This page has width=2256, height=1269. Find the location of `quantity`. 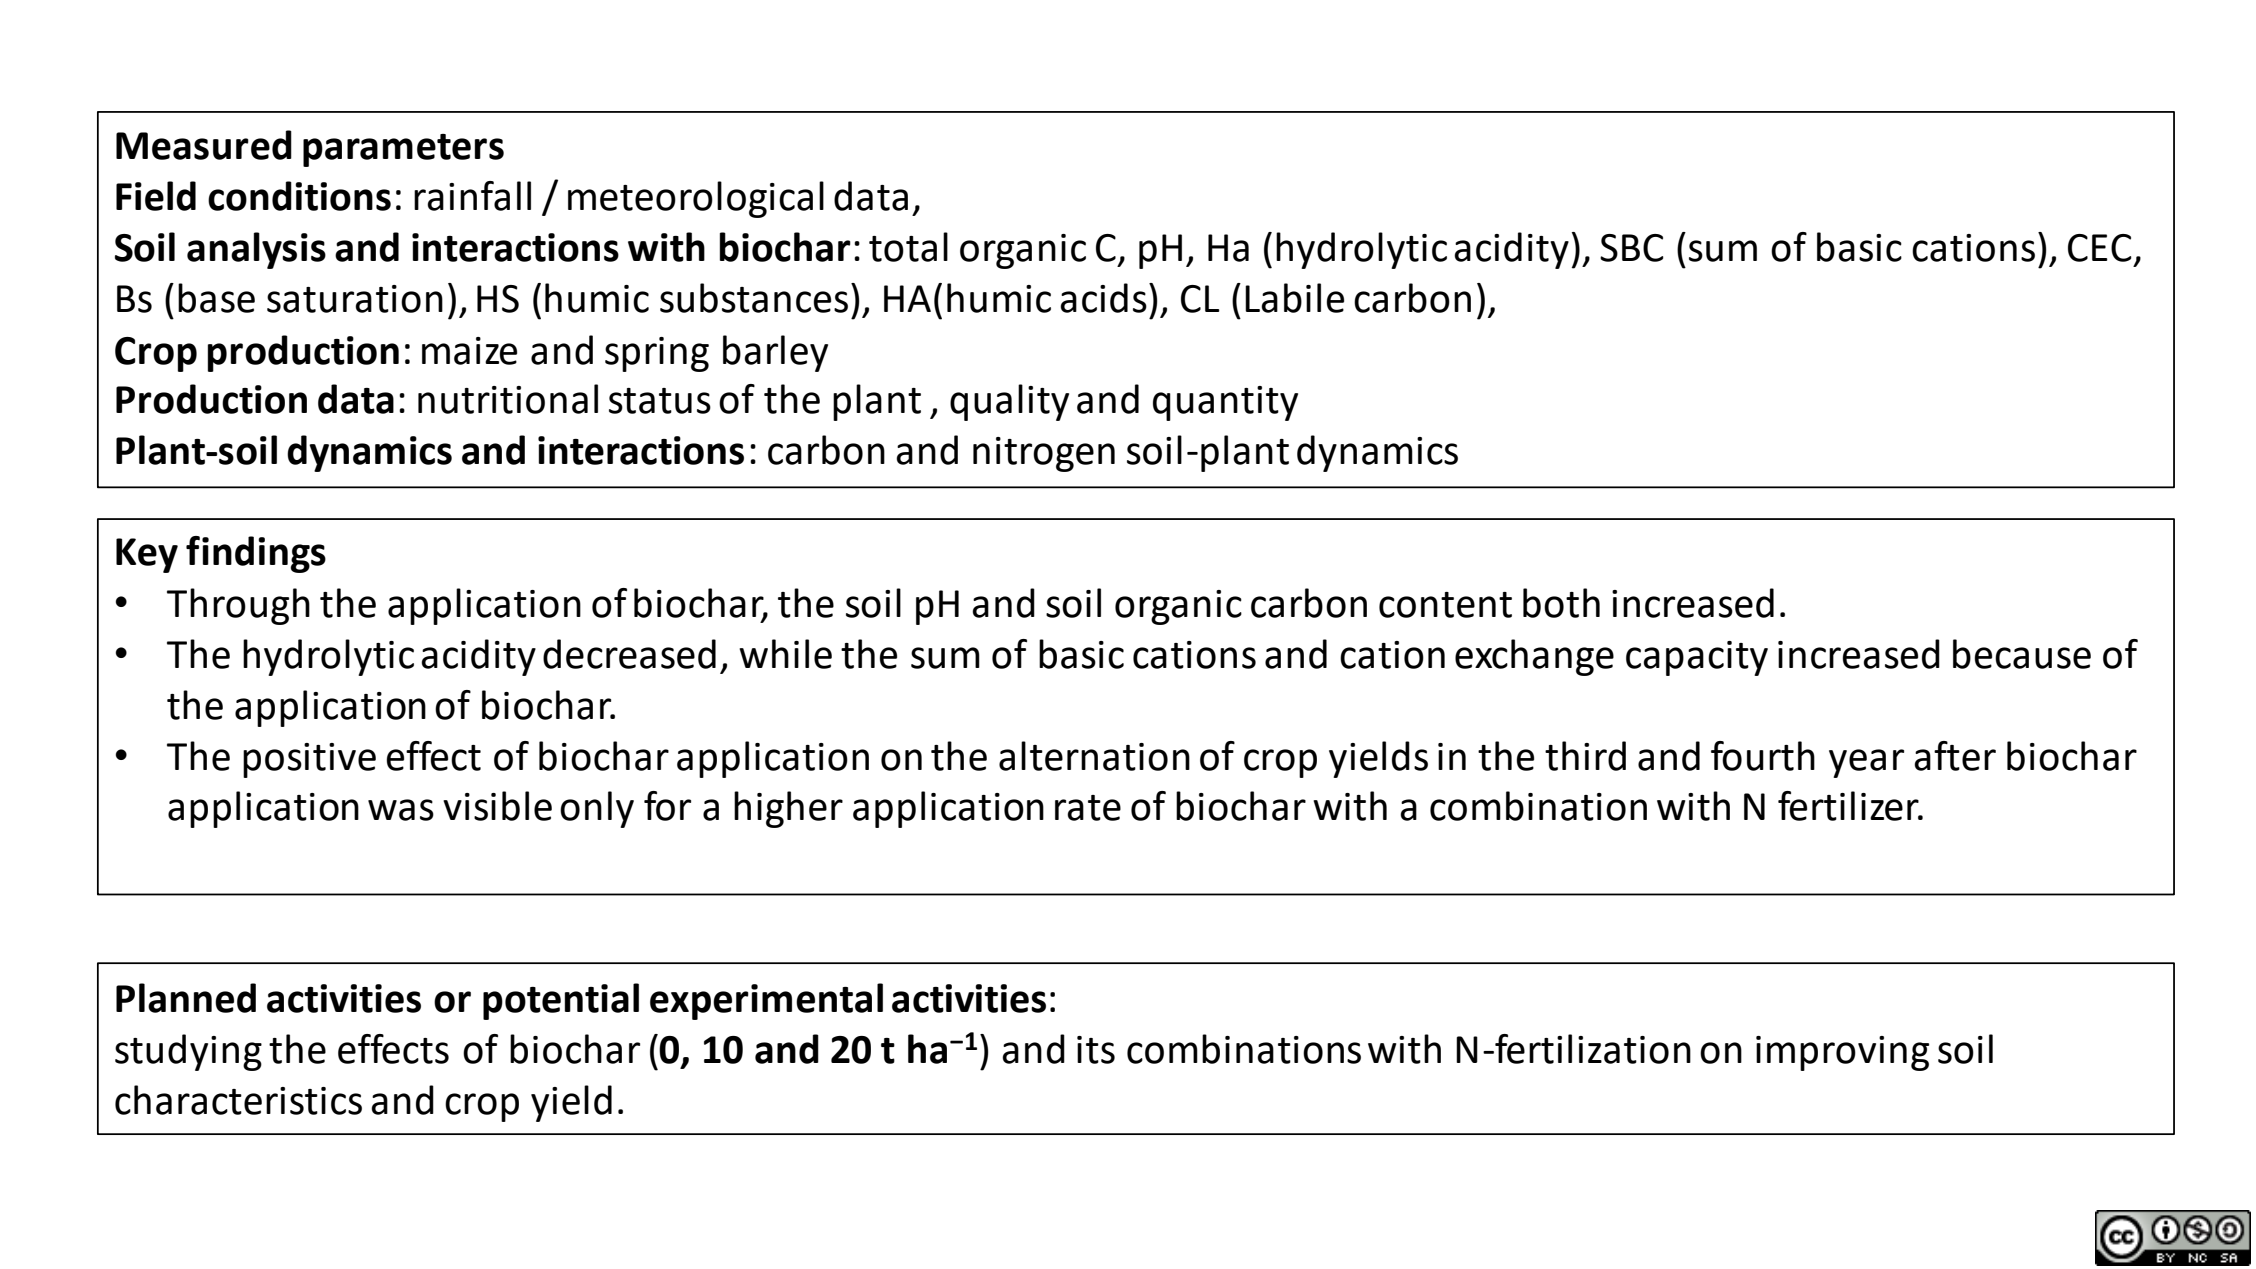

quantity is located at coordinates (1225, 403).
